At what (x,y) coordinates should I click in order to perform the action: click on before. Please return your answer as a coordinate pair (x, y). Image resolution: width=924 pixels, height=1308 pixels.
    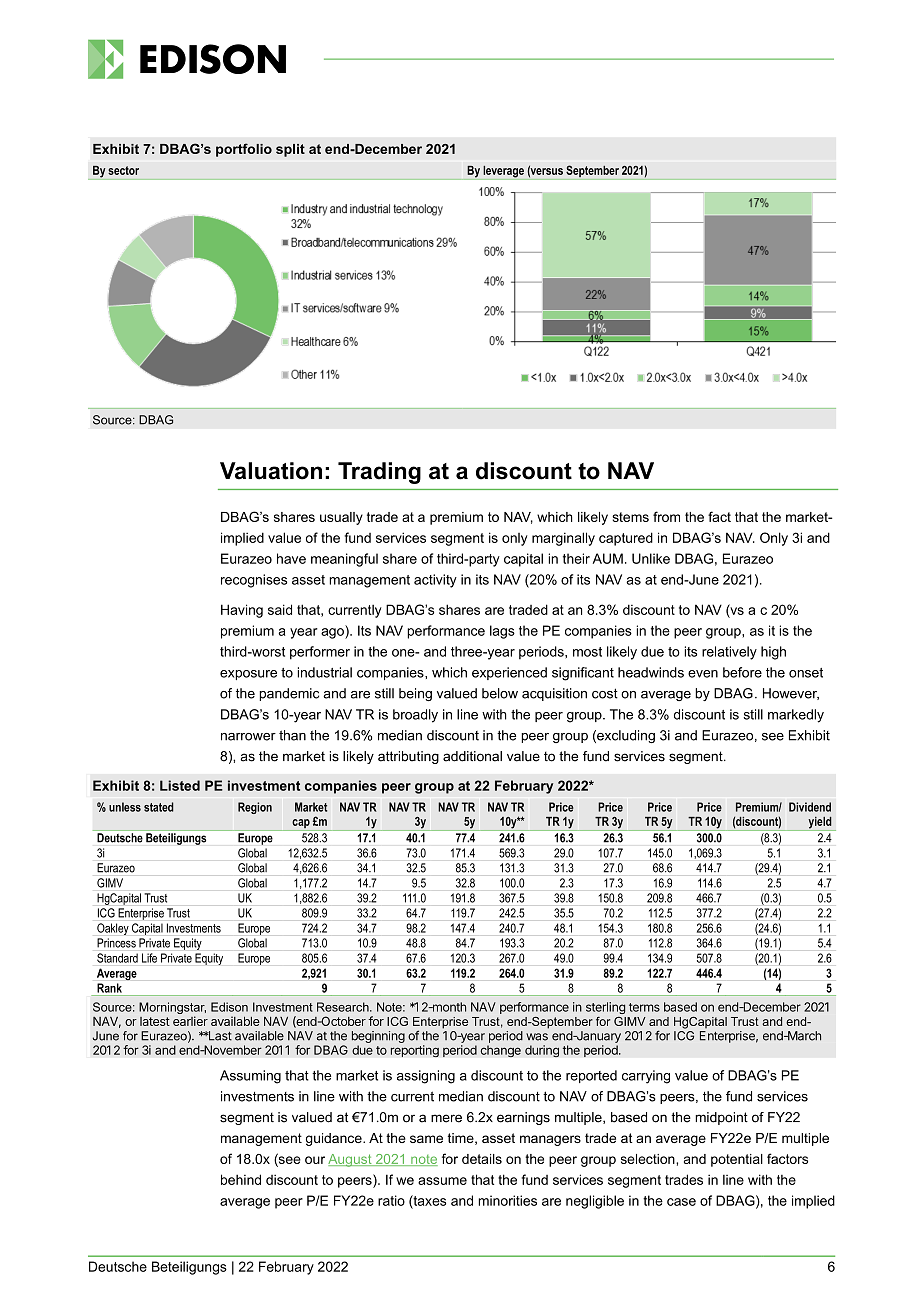
    Looking at the image, I should click on (742, 672).
